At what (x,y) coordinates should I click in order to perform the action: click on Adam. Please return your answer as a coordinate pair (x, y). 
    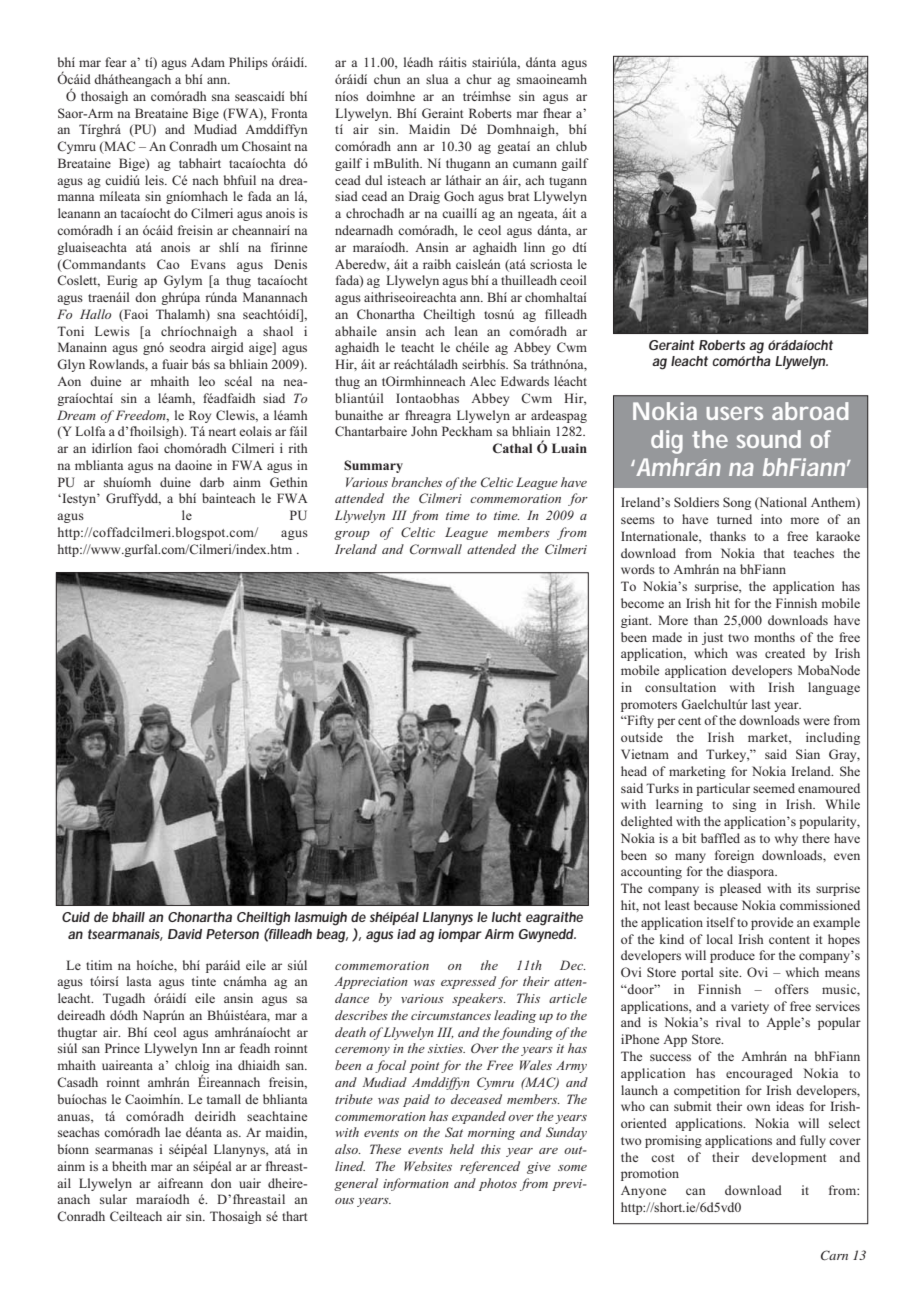
    Looking at the image, I should click on (208, 62).
